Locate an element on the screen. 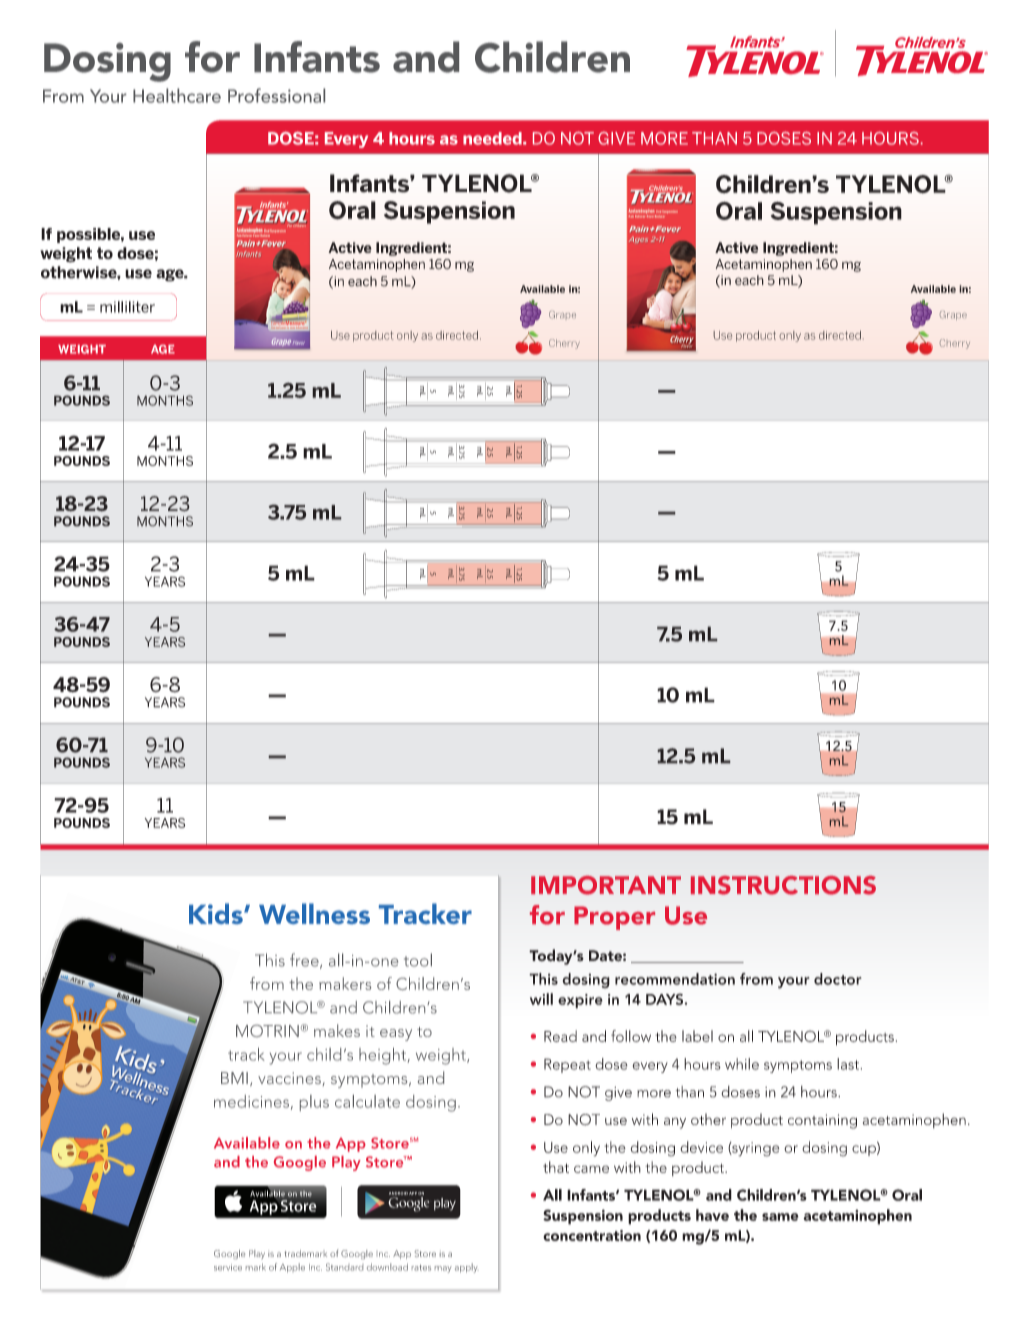 The image size is (1029, 1331). Healthcare is located at coordinates (177, 95).
